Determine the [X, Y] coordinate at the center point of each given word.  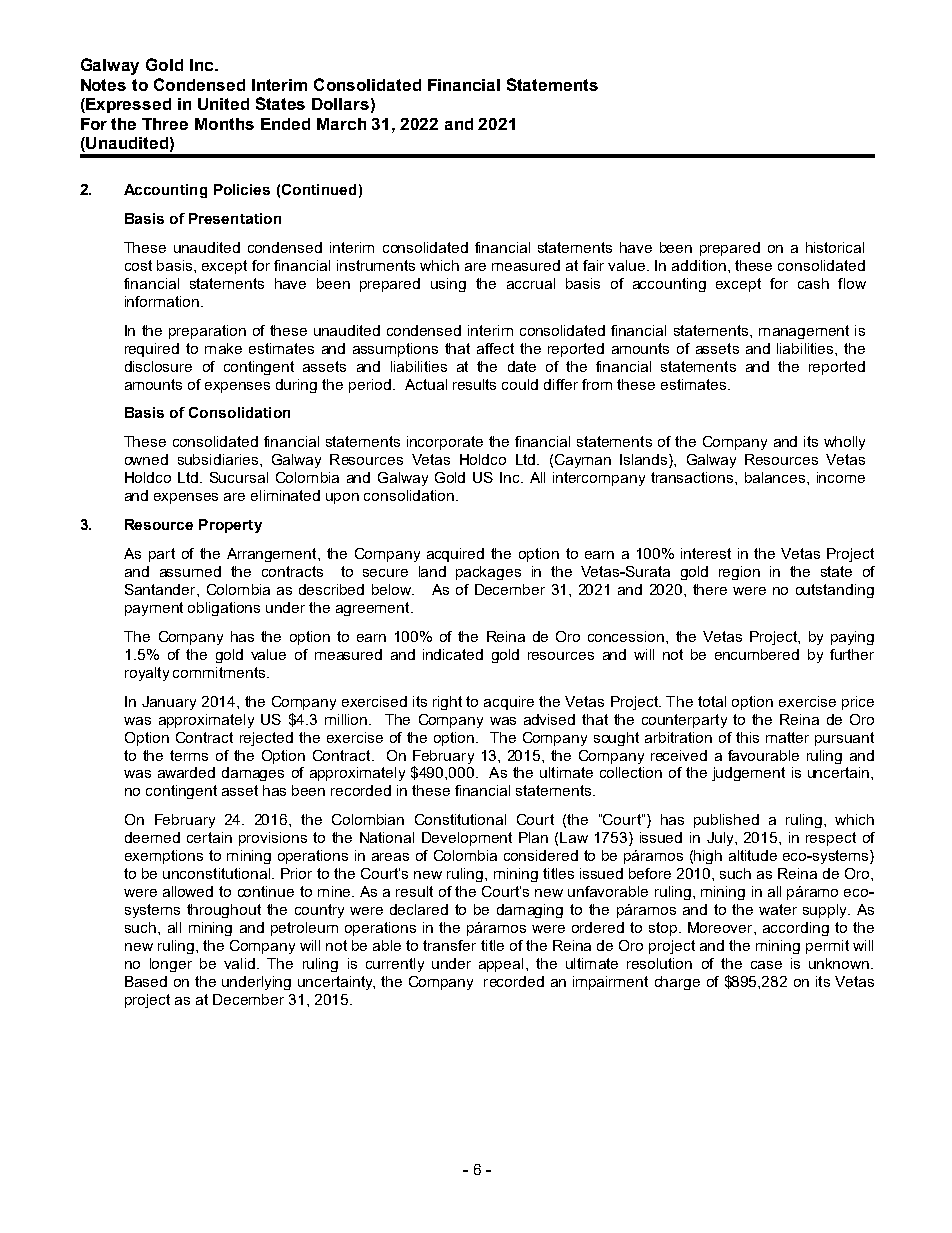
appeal [501, 965]
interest [706, 553]
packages [488, 573]
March [341, 124]
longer [171, 965]
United [223, 104]
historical [835, 247]
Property [230, 526]
